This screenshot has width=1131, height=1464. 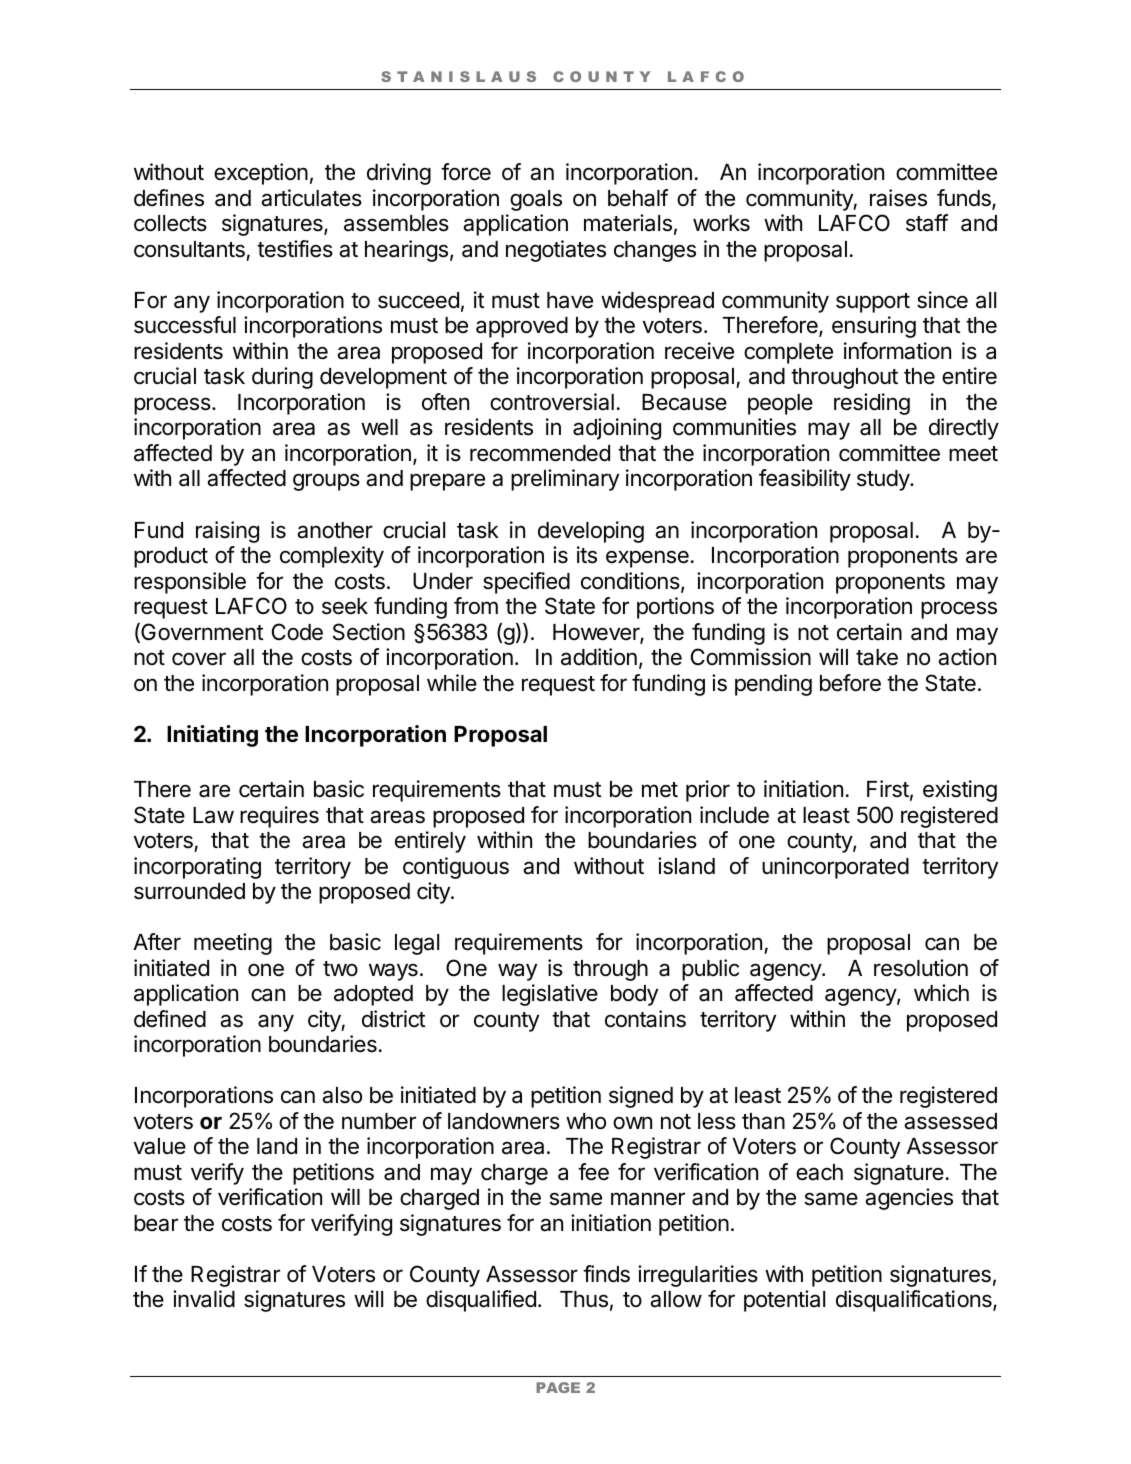 What do you see at coordinates (960, 791) in the screenshot?
I see `existing` at bounding box center [960, 791].
